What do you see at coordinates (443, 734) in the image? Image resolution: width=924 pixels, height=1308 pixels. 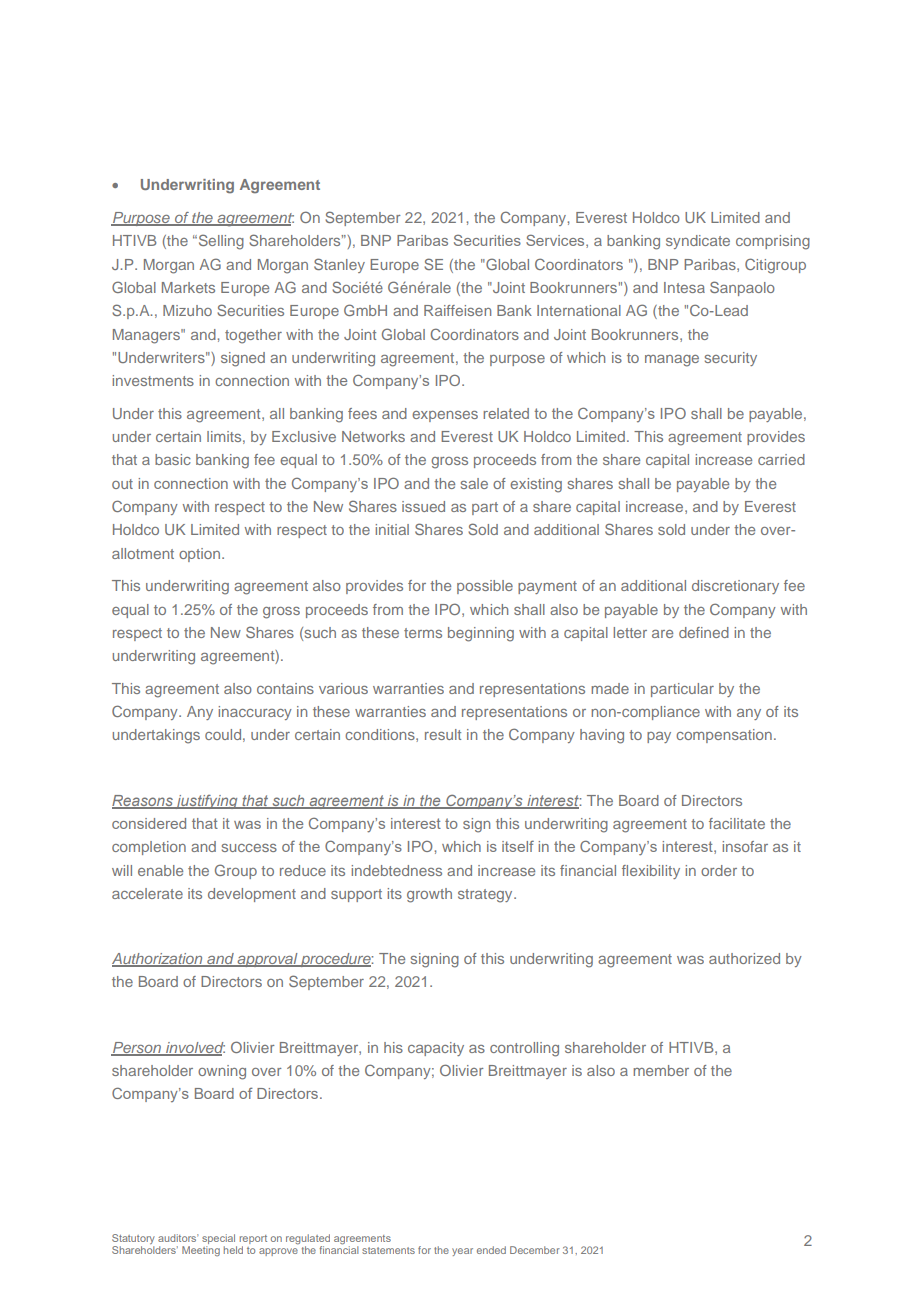 I see `result` at bounding box center [443, 734].
